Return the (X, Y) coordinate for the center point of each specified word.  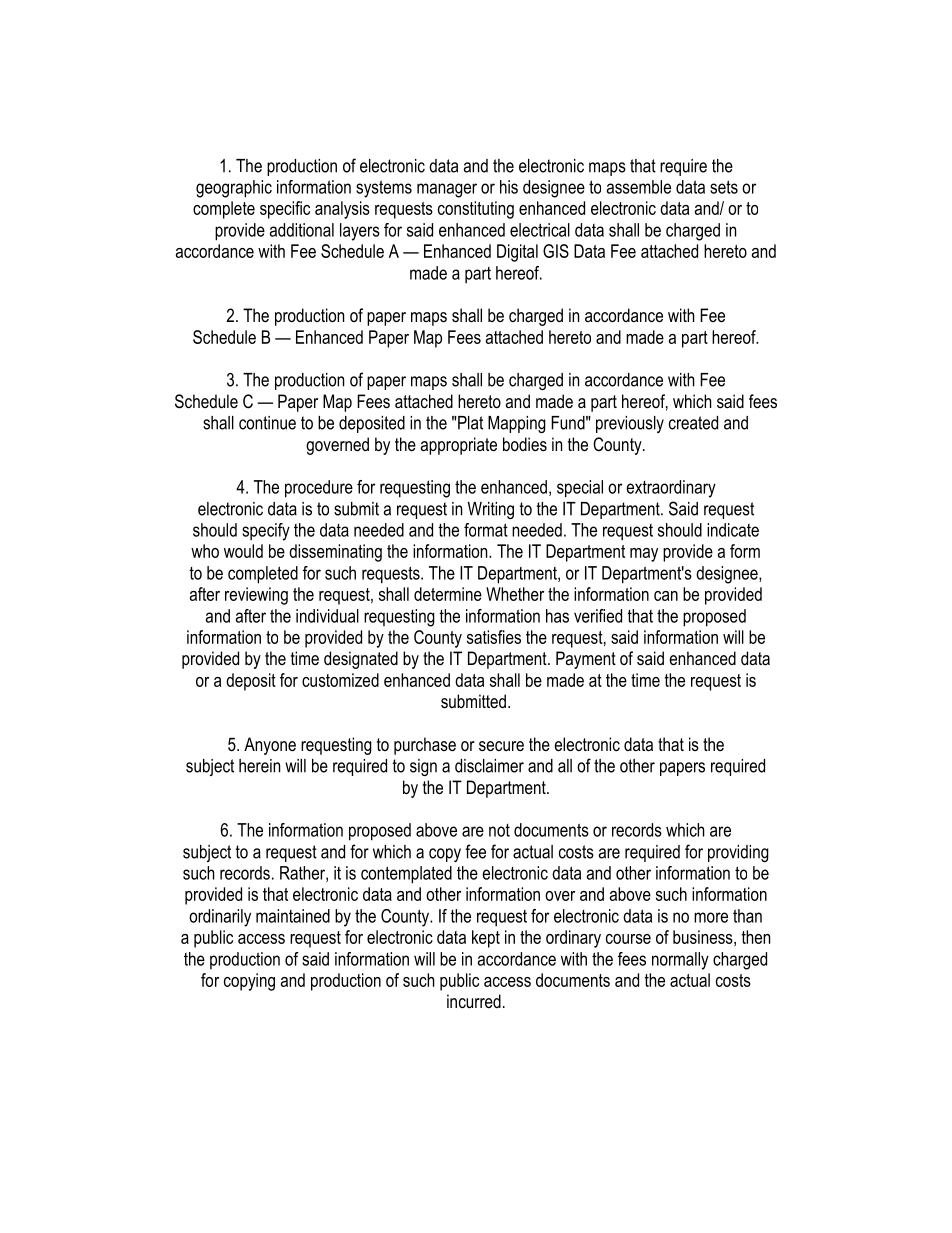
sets (724, 187)
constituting (476, 210)
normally (680, 961)
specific (285, 210)
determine (448, 594)
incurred (474, 1001)
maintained (293, 916)
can (666, 596)
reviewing (256, 596)
